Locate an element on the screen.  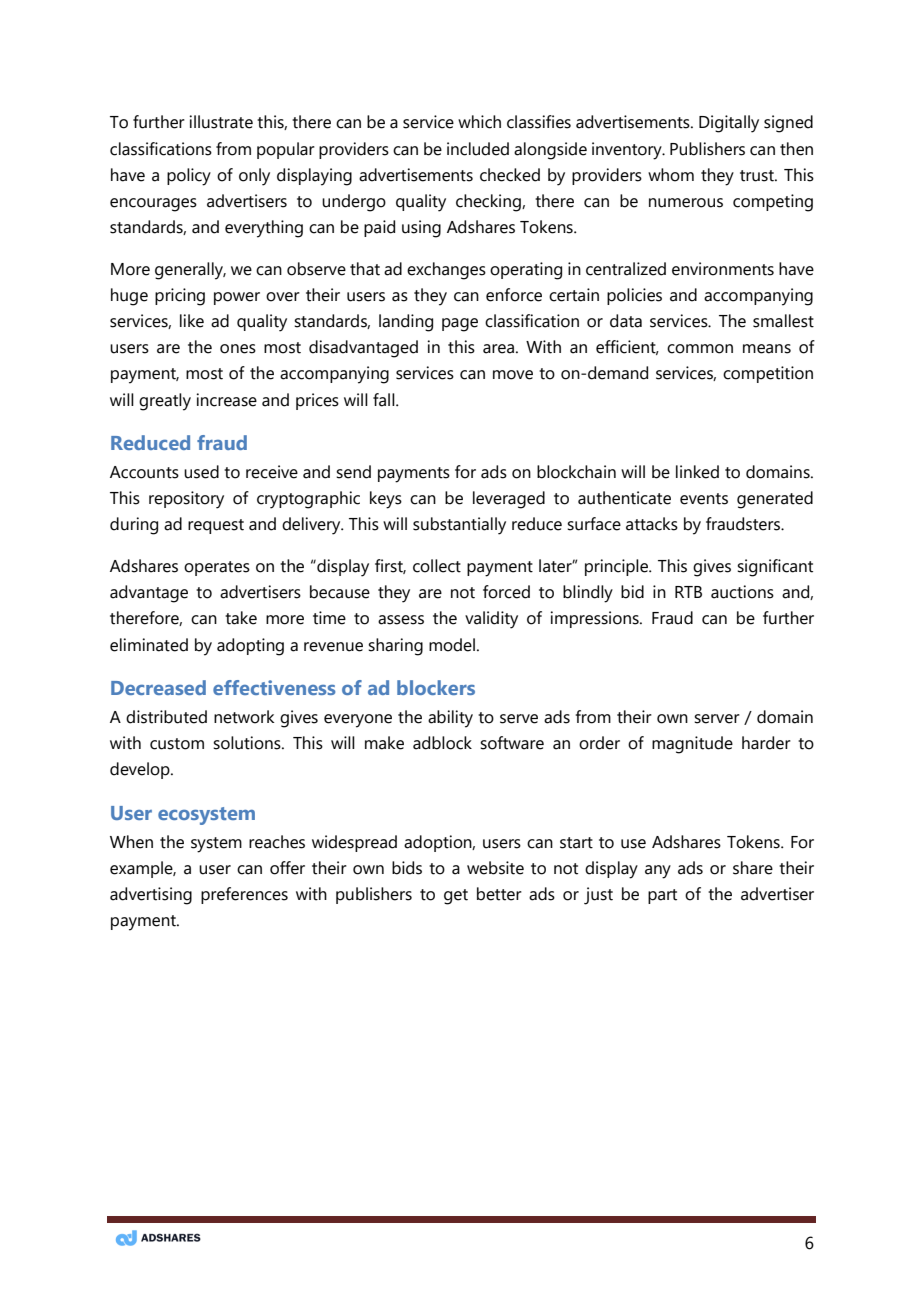
move is located at coordinates (513, 375).
